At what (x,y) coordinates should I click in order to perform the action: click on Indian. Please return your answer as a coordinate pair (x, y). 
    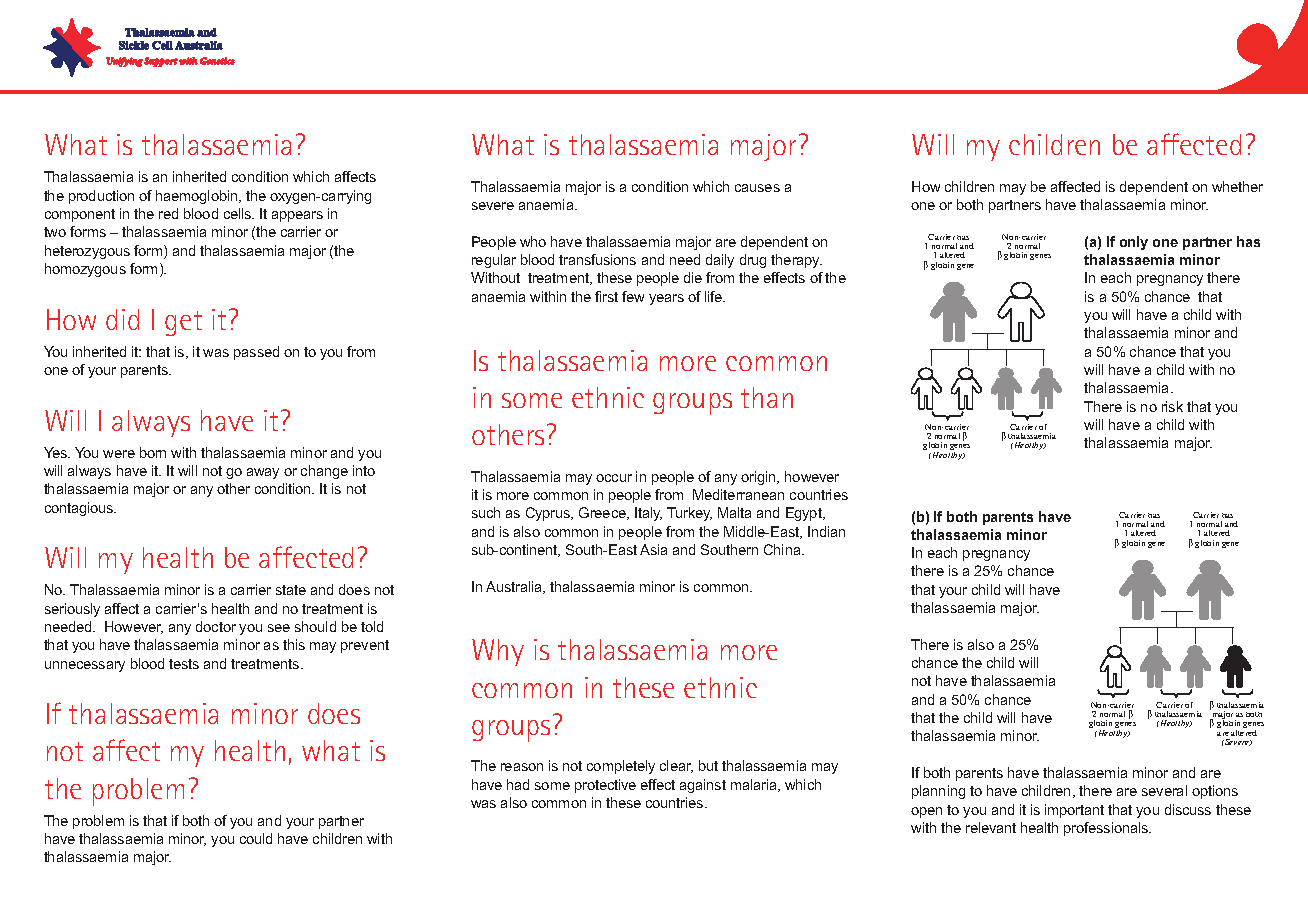
    Looking at the image, I should click on (826, 531).
